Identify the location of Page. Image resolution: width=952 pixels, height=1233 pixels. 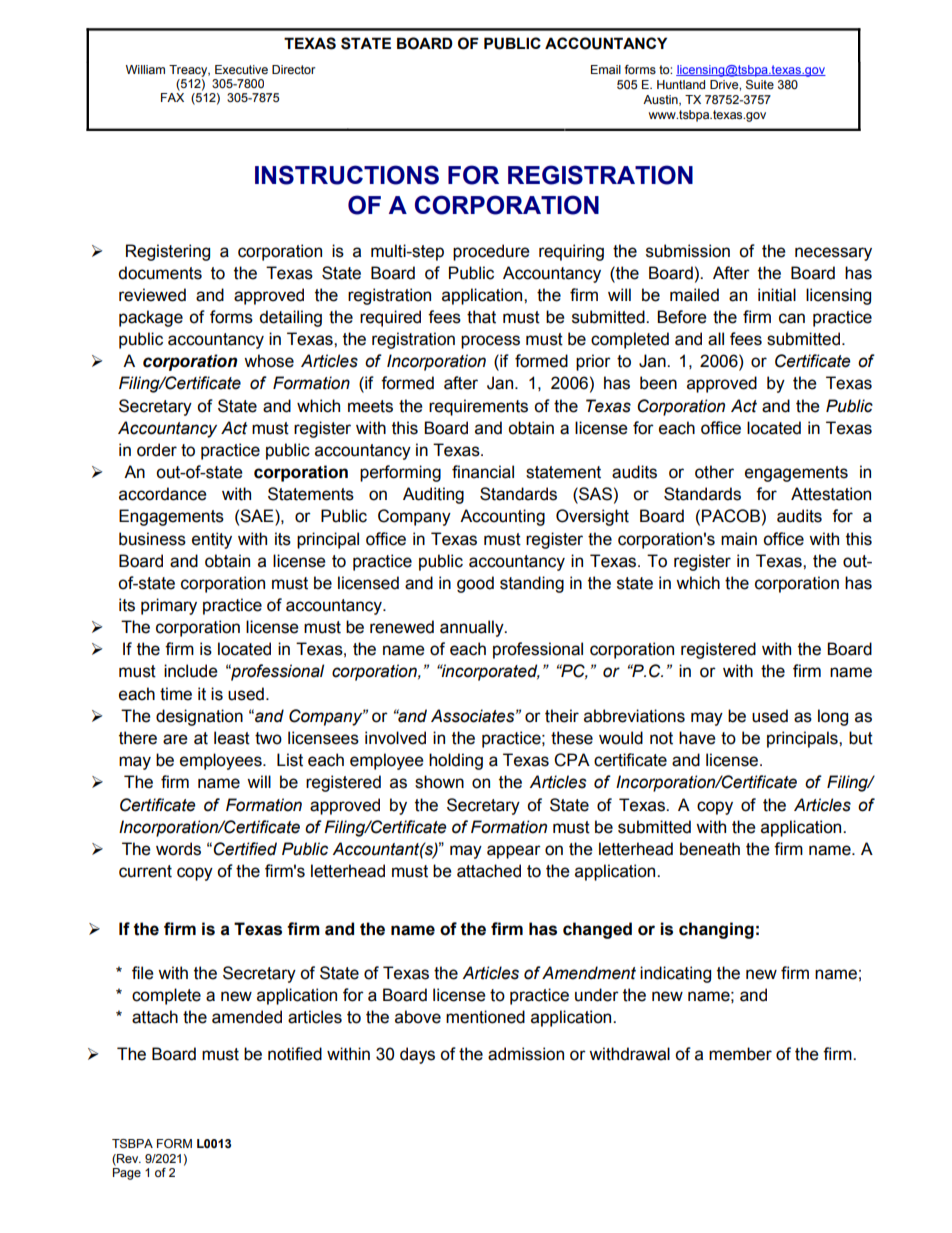
(127, 1174).
